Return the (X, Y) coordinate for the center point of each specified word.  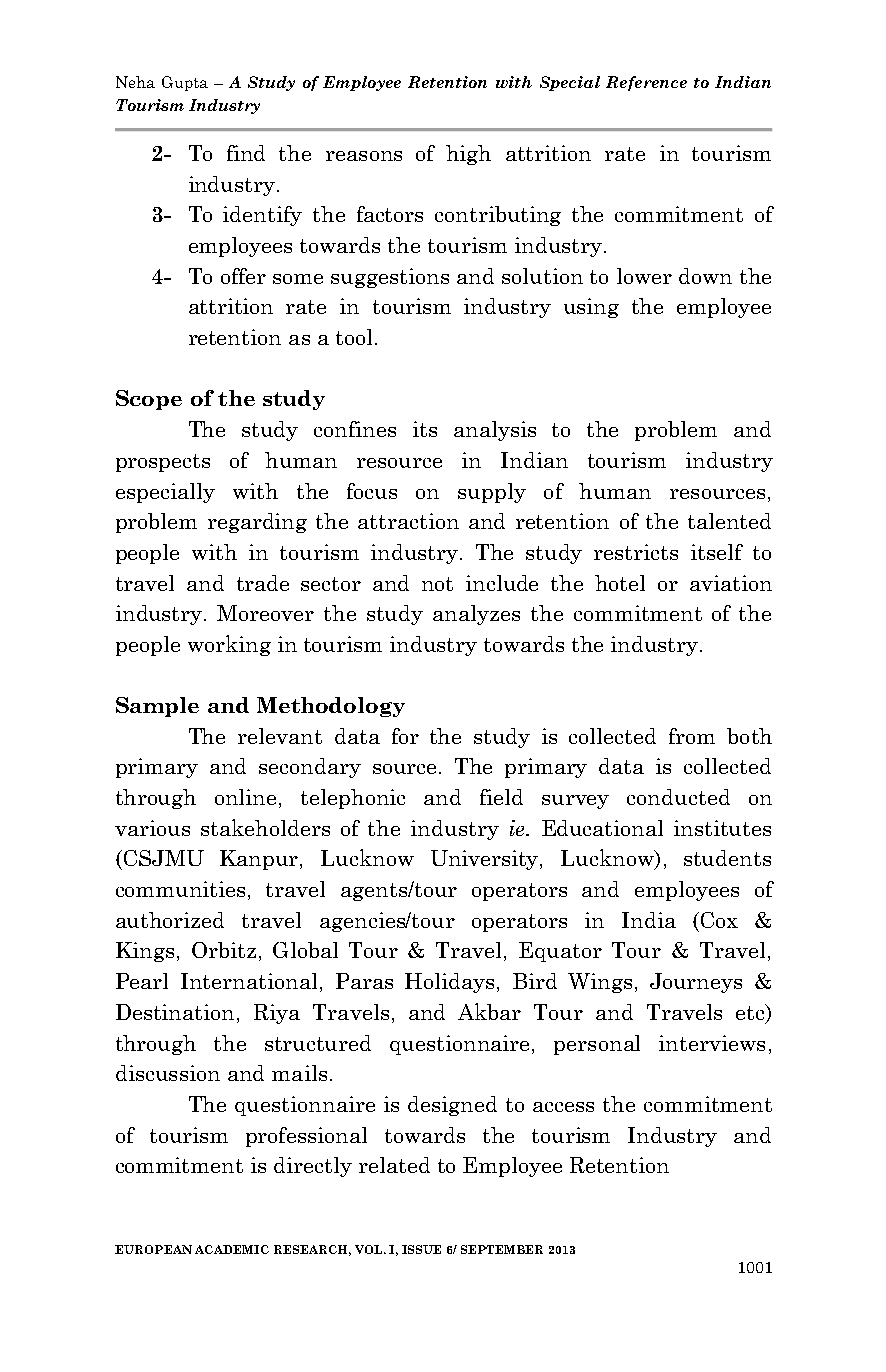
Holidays (449, 983)
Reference (646, 83)
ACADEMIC (232, 1249)
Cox (719, 920)
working (229, 645)
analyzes (476, 615)
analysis (495, 431)
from (692, 736)
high (468, 155)
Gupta (185, 83)
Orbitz (224, 950)
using (591, 308)
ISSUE (421, 1249)
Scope (149, 400)
